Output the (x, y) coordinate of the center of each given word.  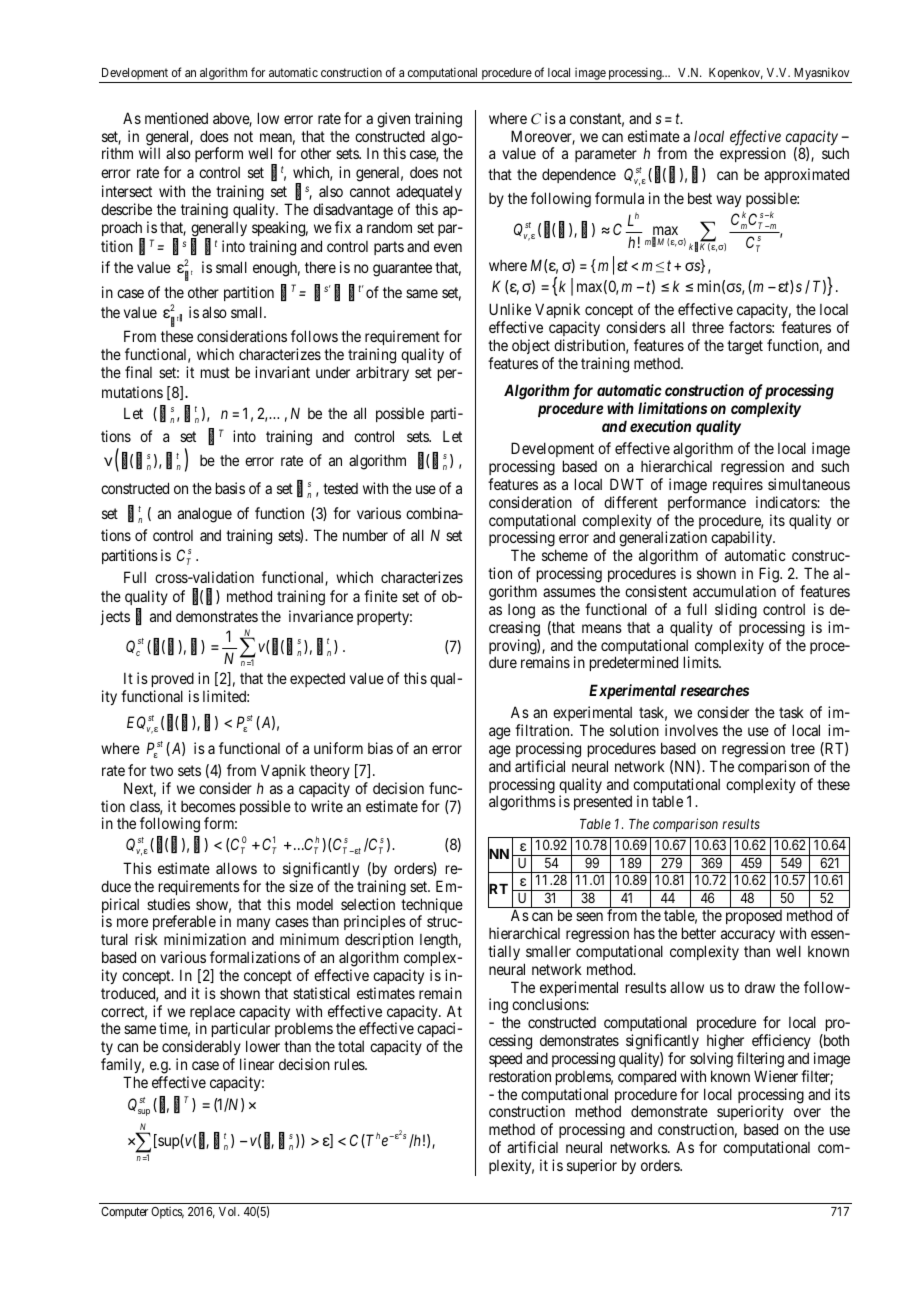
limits (702, 662)
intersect (127, 191)
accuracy (748, 936)
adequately (429, 194)
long (521, 611)
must (215, 372)
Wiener (776, 1076)
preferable (184, 924)
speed (505, 1059)
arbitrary (382, 373)
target (745, 347)
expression (753, 154)
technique (432, 907)
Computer (124, 1213)
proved (173, 681)
